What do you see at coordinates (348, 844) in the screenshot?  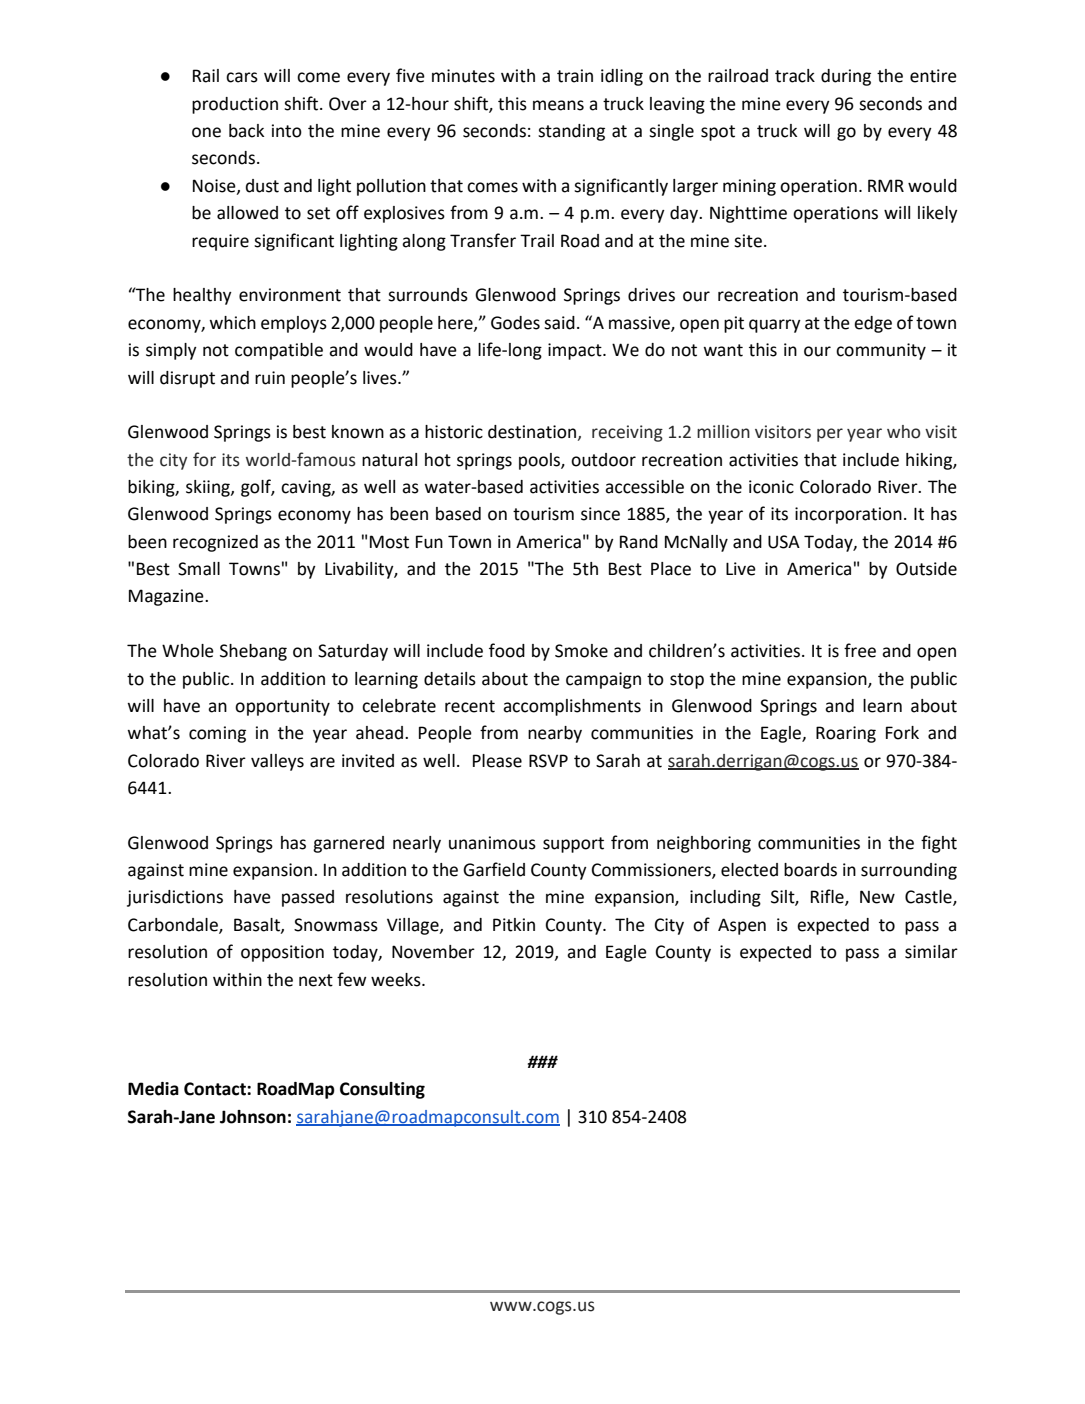 I see `garnered` at bounding box center [348, 844].
